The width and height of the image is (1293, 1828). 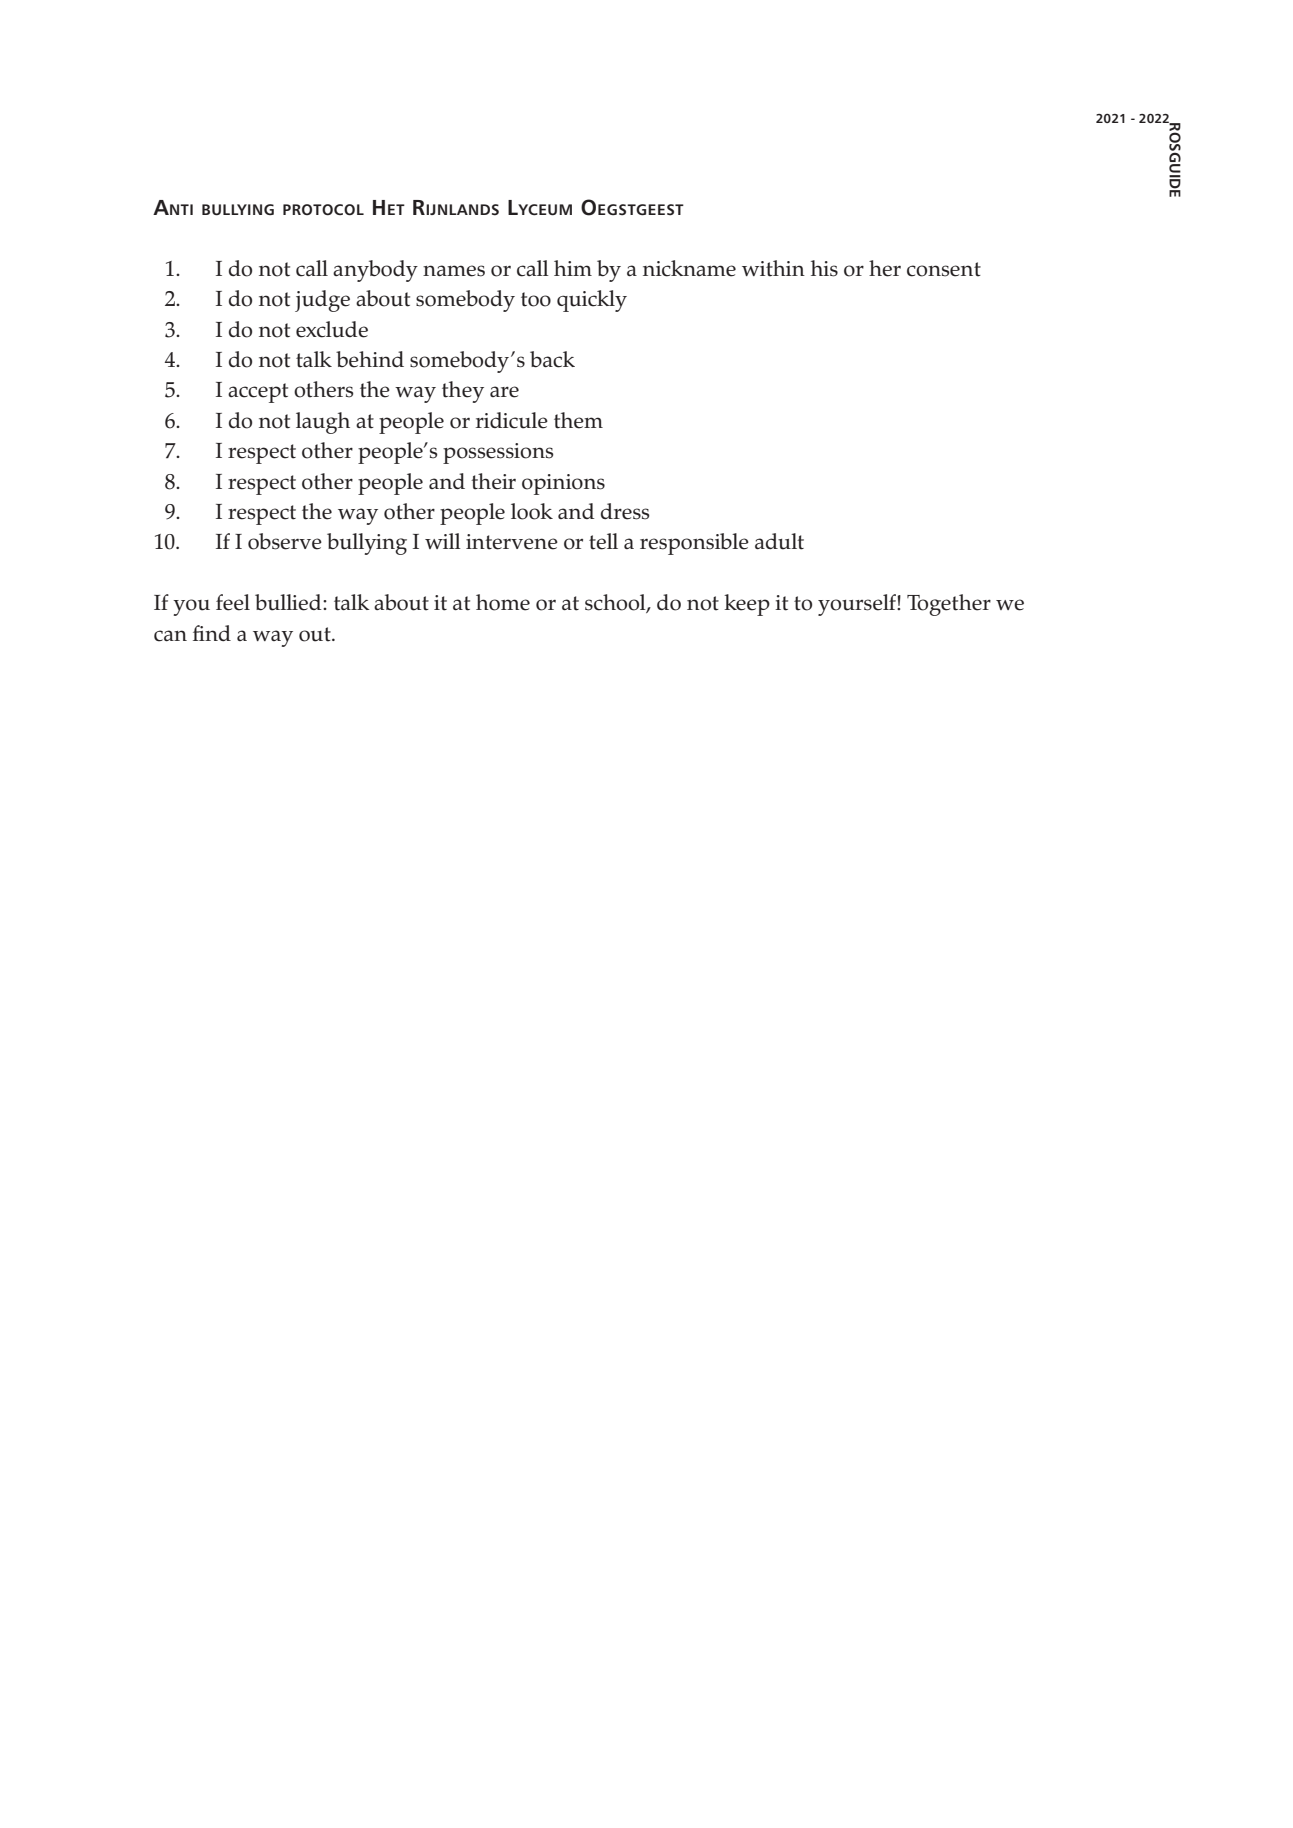 I want to click on protocol, so click(x=323, y=210).
